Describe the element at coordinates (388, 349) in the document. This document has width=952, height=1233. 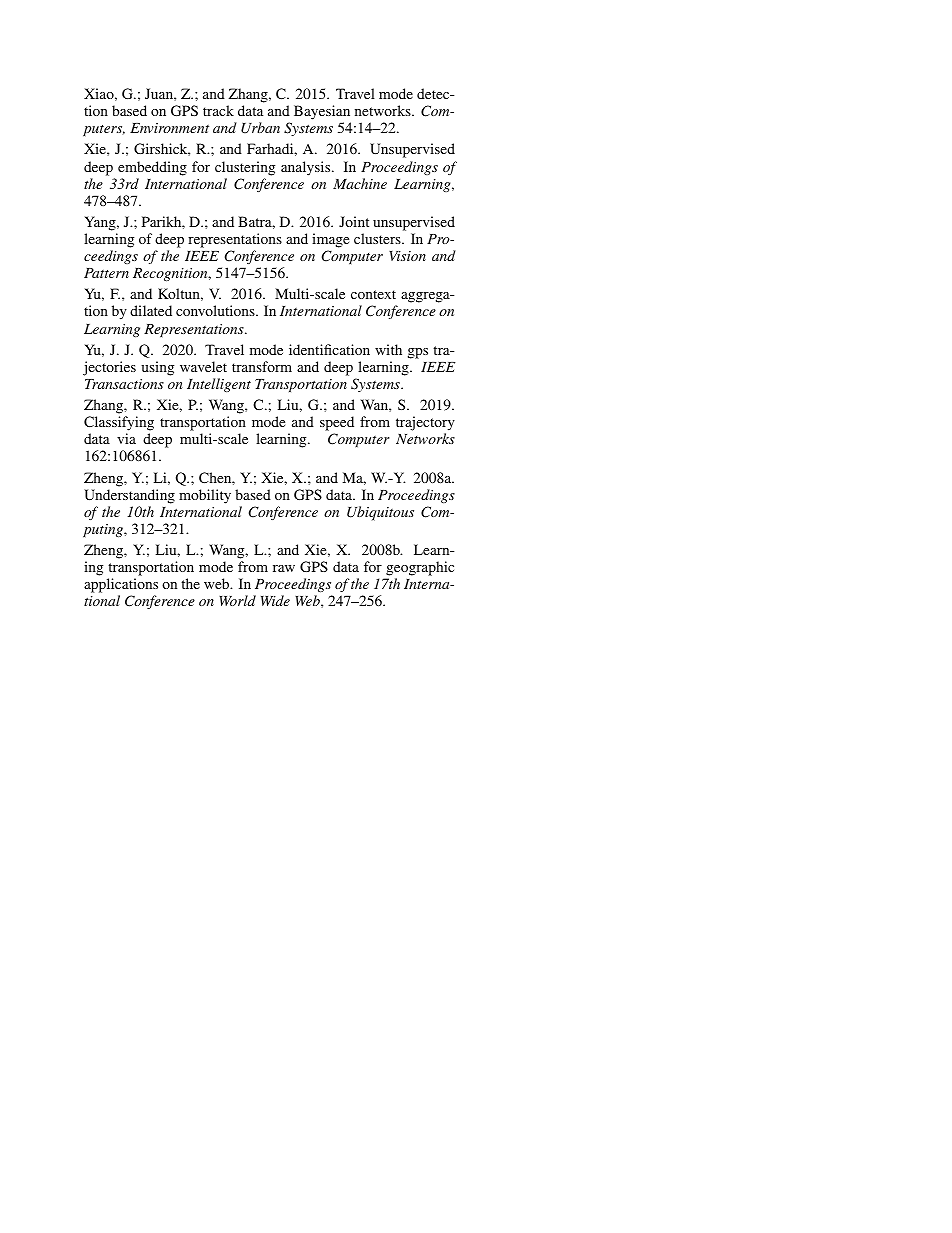
I see `with` at that location.
